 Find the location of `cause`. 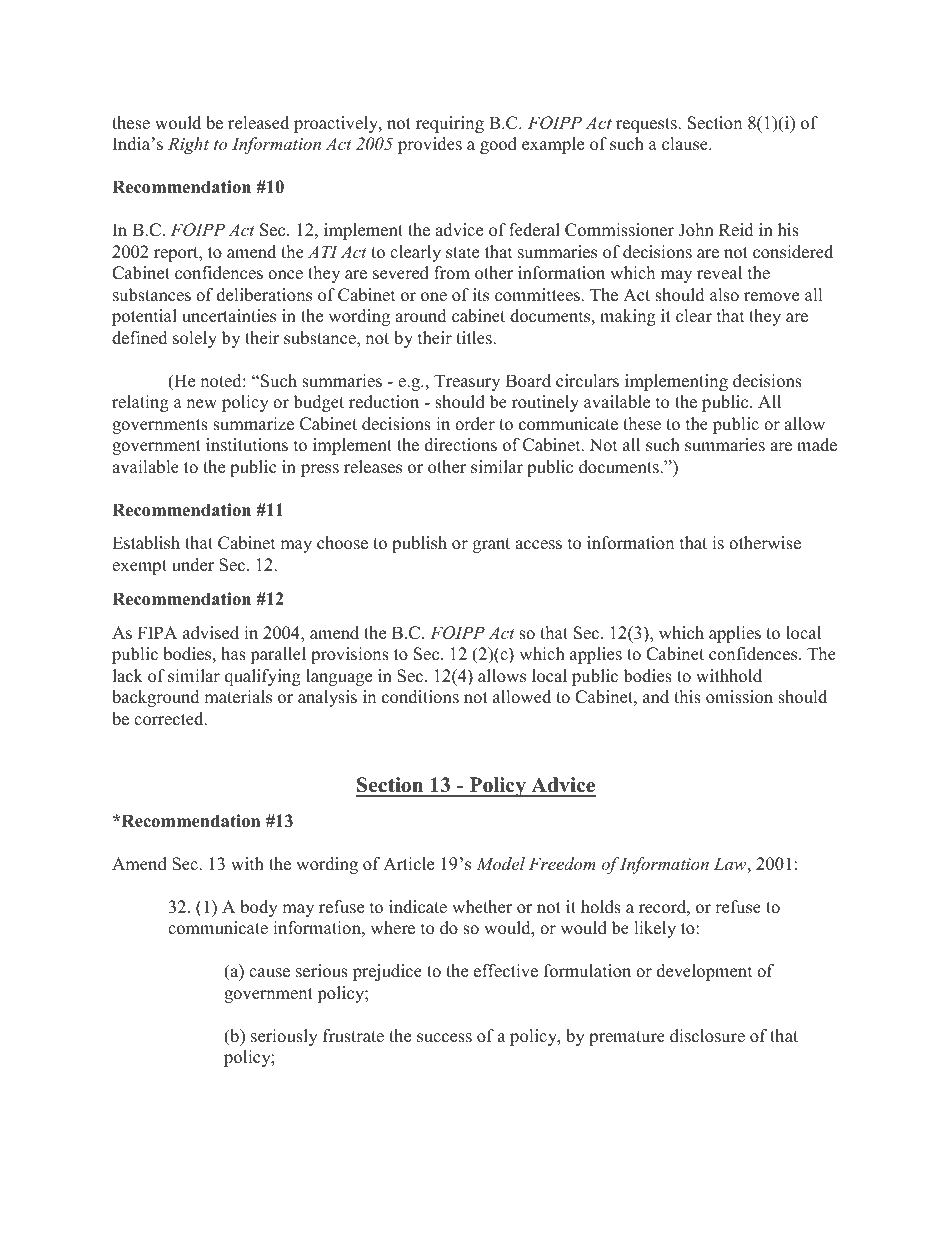

cause is located at coordinates (269, 973).
